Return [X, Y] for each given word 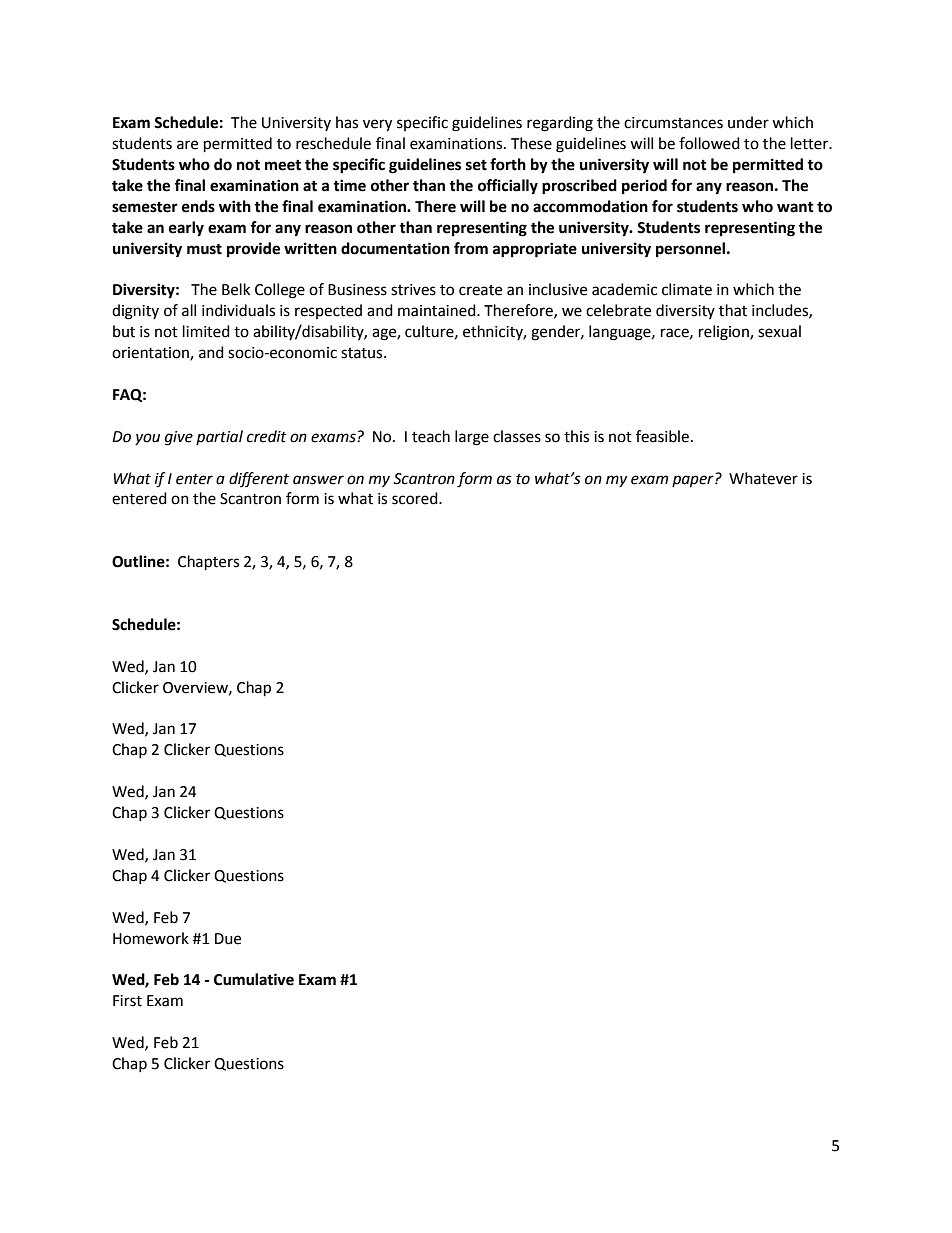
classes [517, 436]
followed [709, 143]
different [259, 479]
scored [416, 498]
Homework [151, 938]
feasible [662, 436]
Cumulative [254, 979]
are [187, 145]
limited [206, 331]
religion [725, 333]
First [127, 1001]
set [476, 165]
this [576, 436]
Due [228, 939]
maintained [438, 310]
